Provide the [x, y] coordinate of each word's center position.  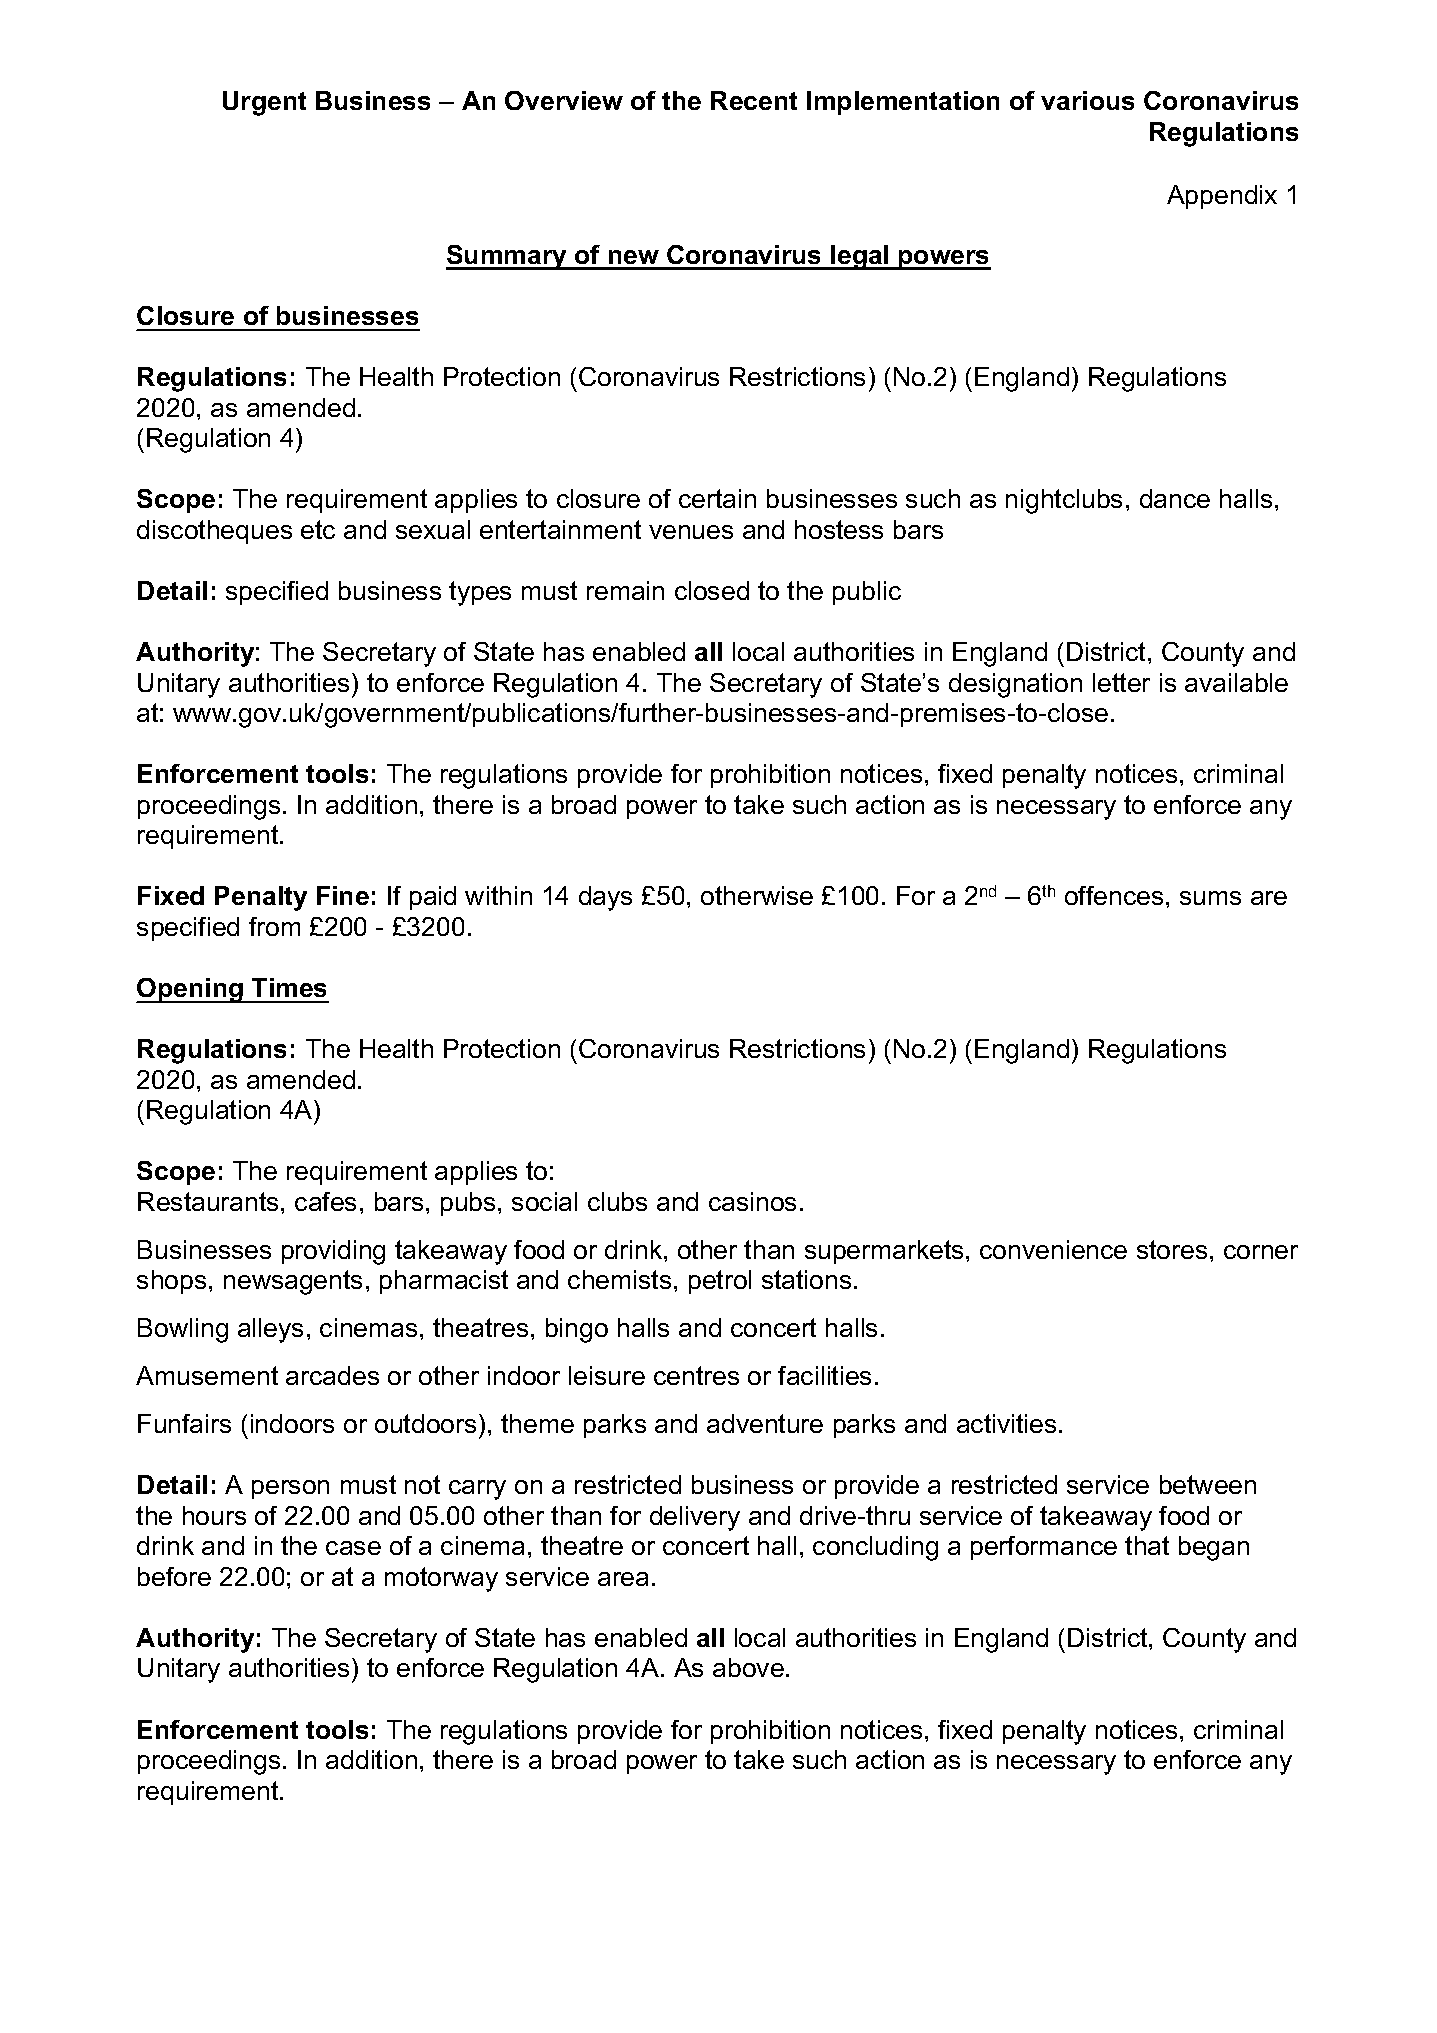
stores [1172, 1249]
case [353, 1548]
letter [1121, 682]
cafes [325, 1201]
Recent [754, 100]
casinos [752, 1201]
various [1087, 100]
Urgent [264, 103]
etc [318, 529]
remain [625, 590]
